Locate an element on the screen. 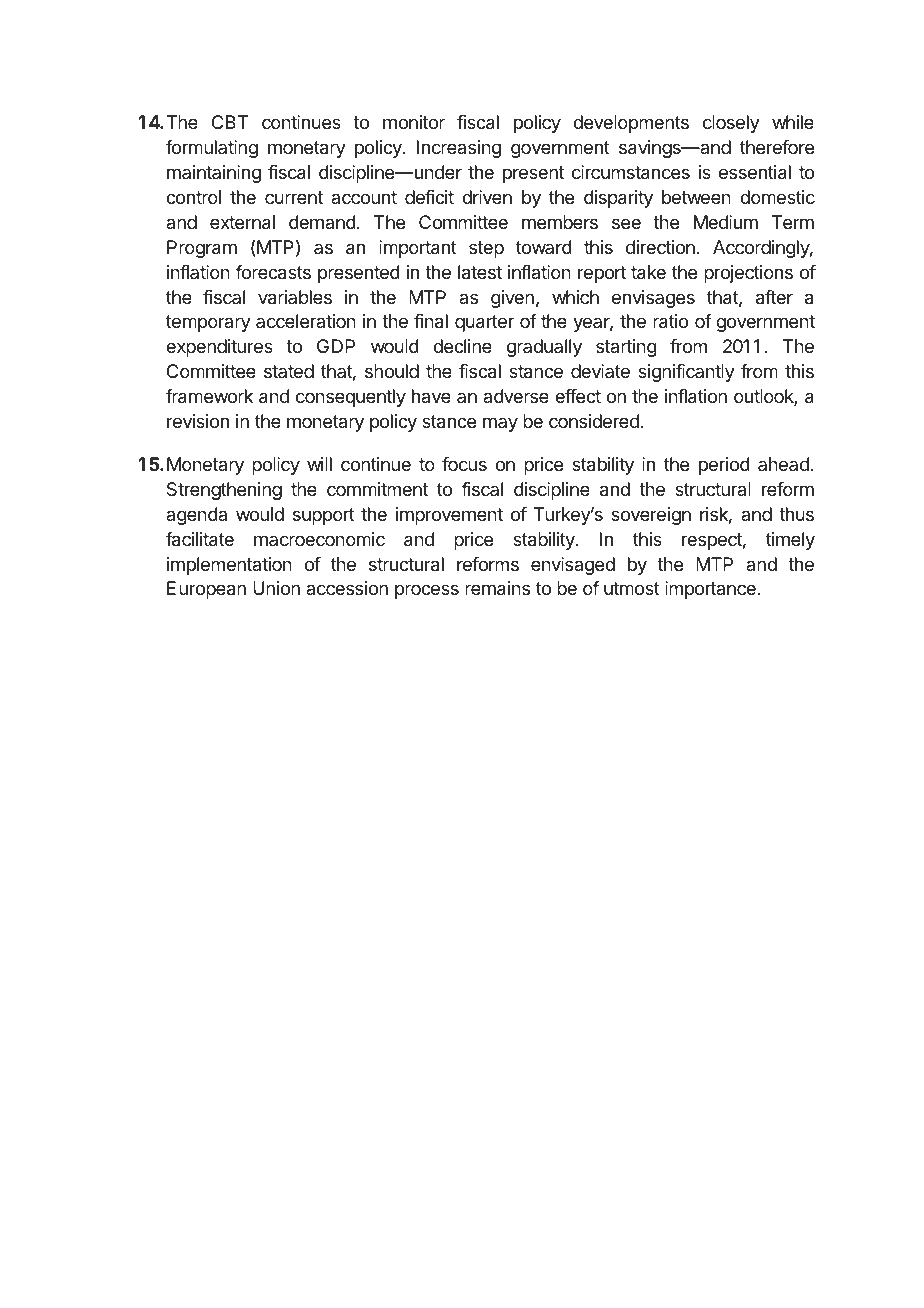  CBT is located at coordinates (230, 122).
